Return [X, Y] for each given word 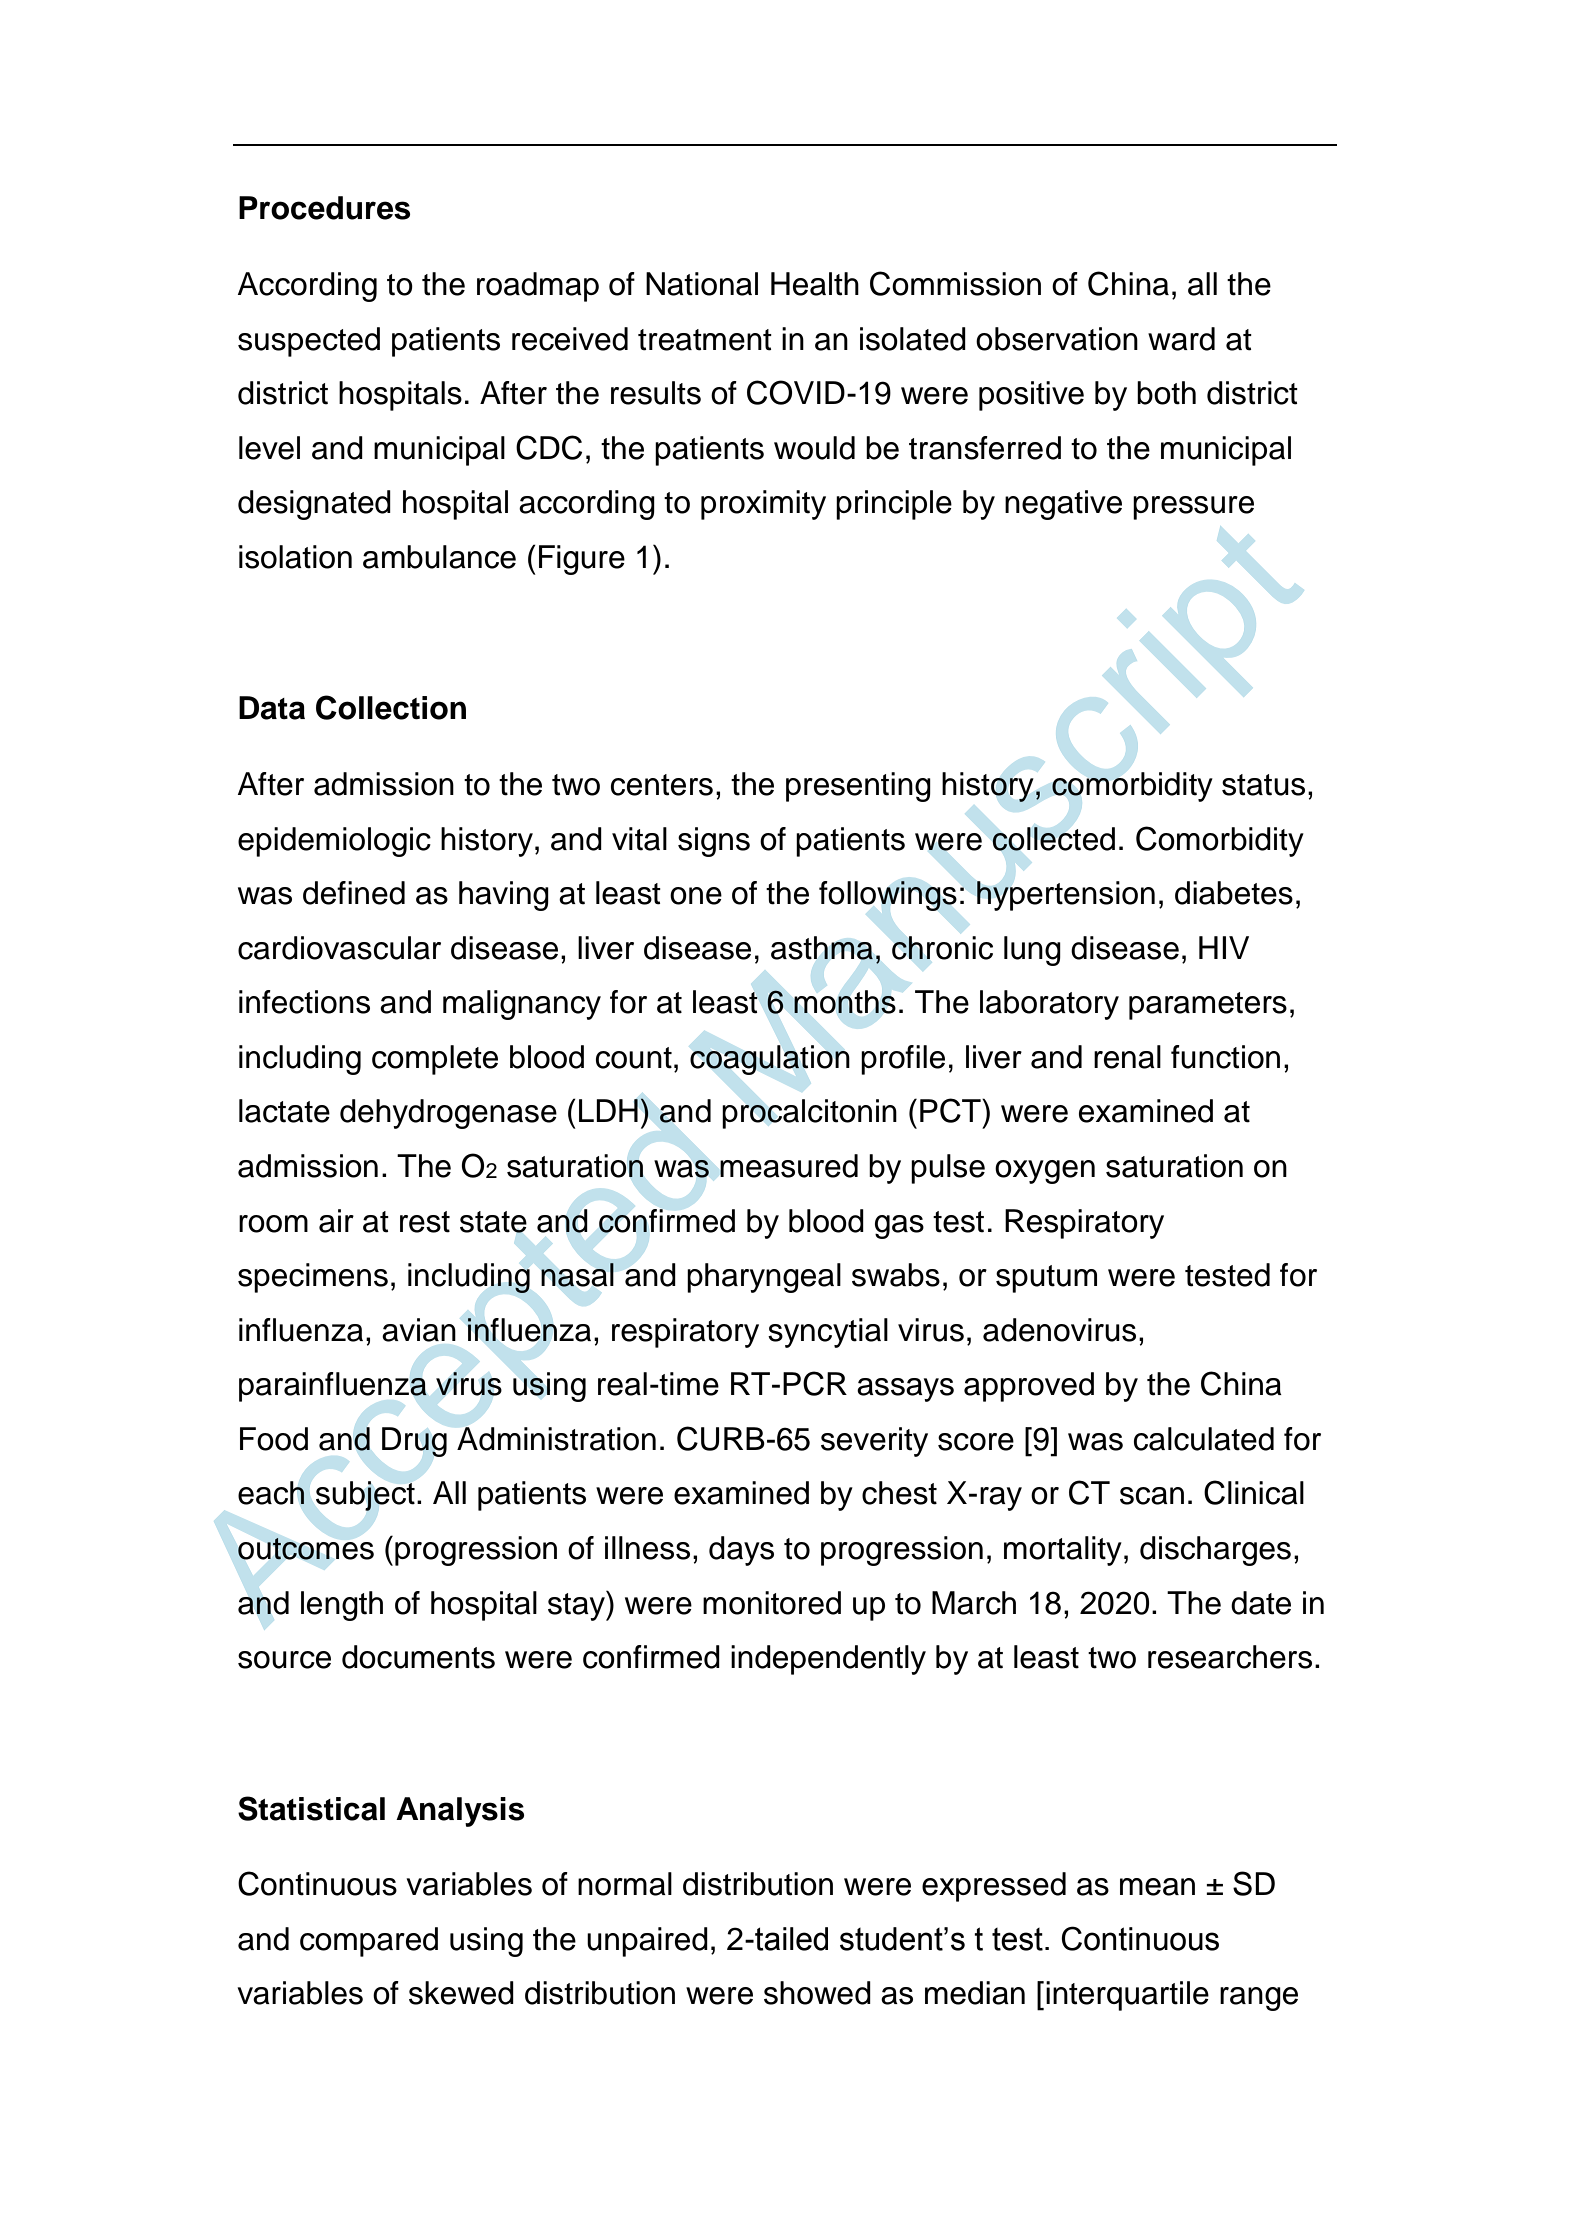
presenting [858, 787]
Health [815, 284]
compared [369, 1942]
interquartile [1127, 1996]
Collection [391, 707]
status [1263, 785]
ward [1181, 339]
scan [1152, 1496]
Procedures [324, 208]
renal [1127, 1057]
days [741, 1551]
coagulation [770, 1060]
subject [365, 1496]
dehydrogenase [448, 1114]
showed [817, 1993]
